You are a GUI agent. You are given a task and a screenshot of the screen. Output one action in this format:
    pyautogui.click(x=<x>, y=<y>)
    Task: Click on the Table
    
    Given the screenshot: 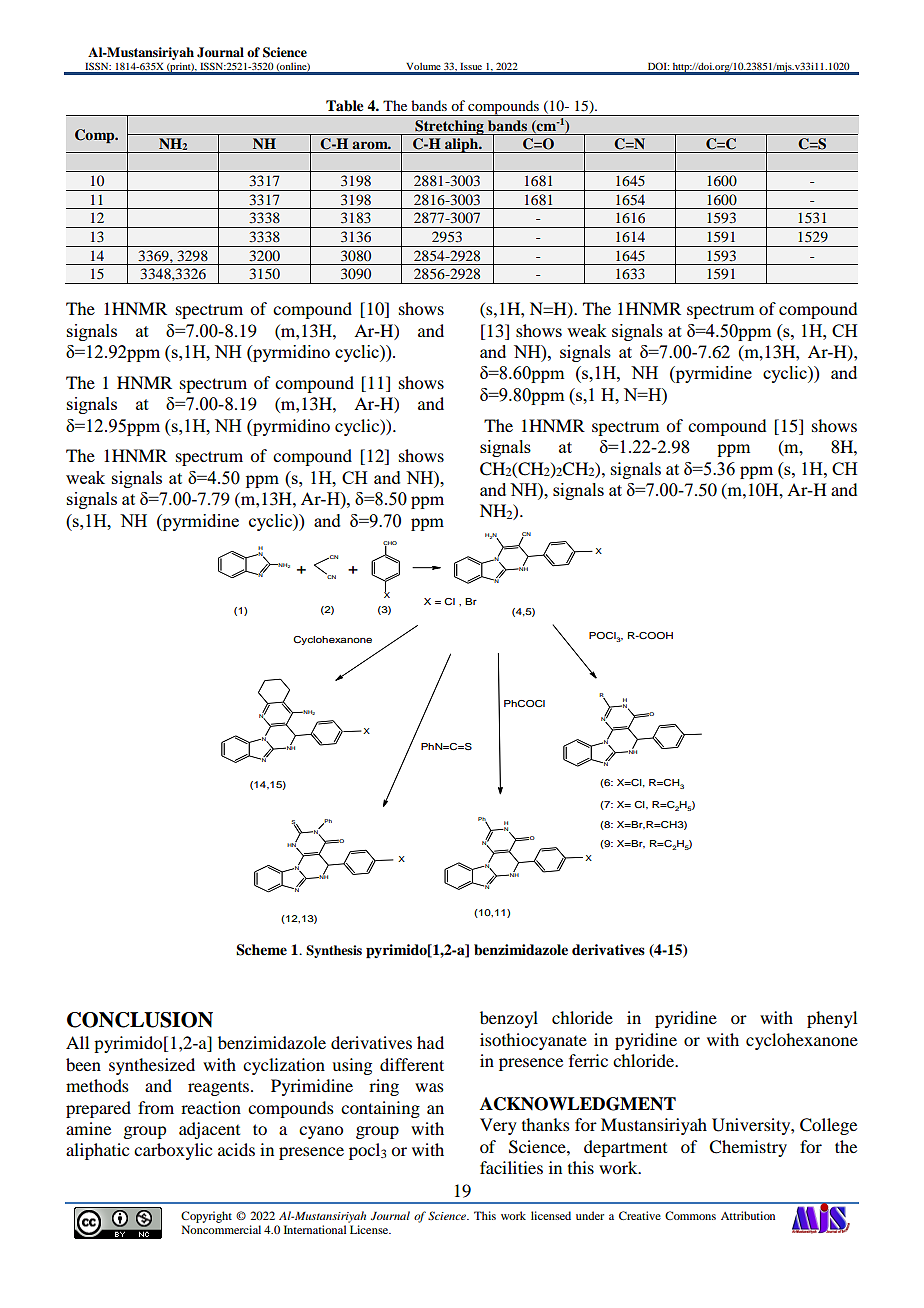 What is the action you would take?
    pyautogui.click(x=345, y=106)
